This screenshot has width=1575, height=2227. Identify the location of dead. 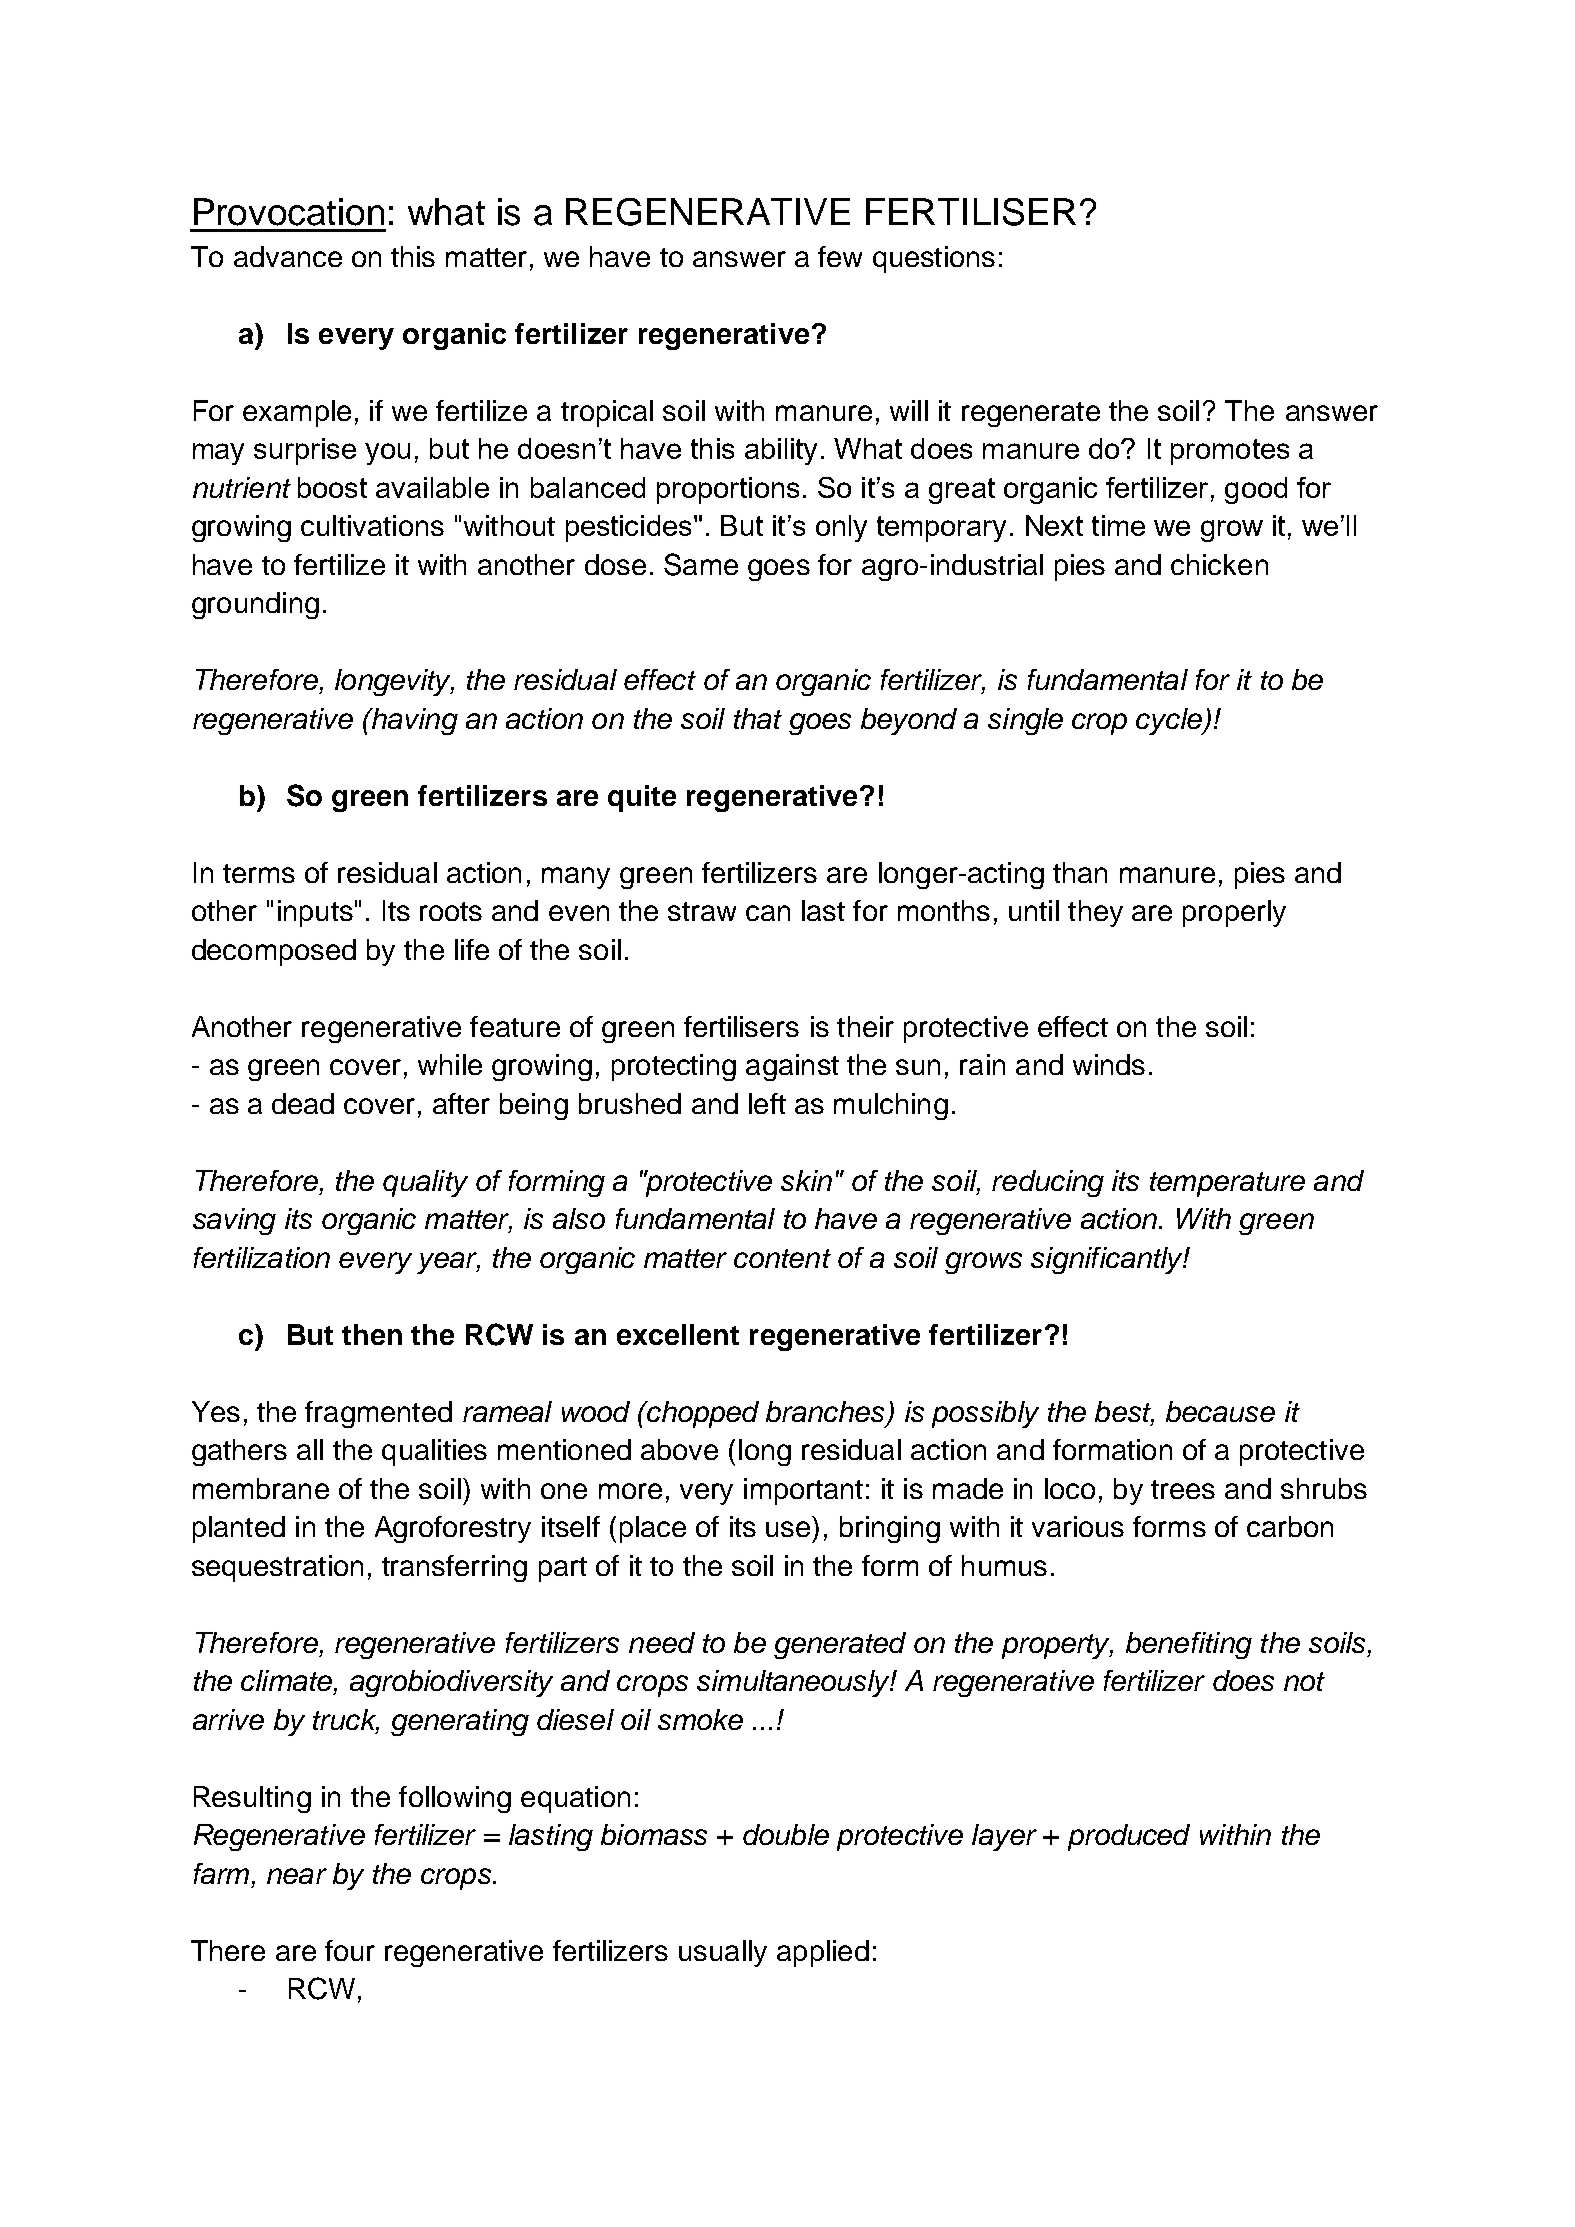
(303, 1103).
